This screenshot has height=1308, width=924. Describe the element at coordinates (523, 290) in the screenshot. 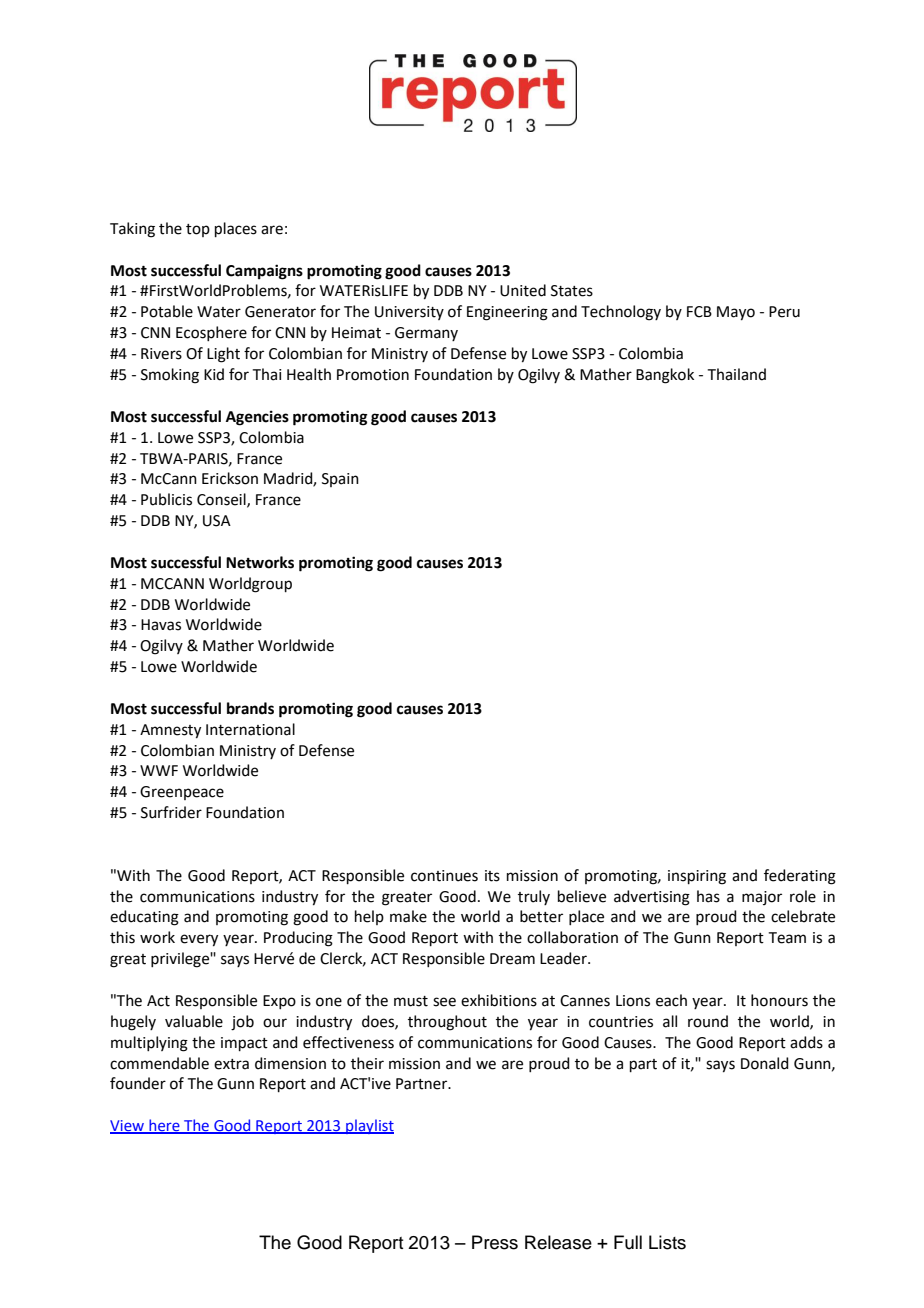

I see `United` at that location.
